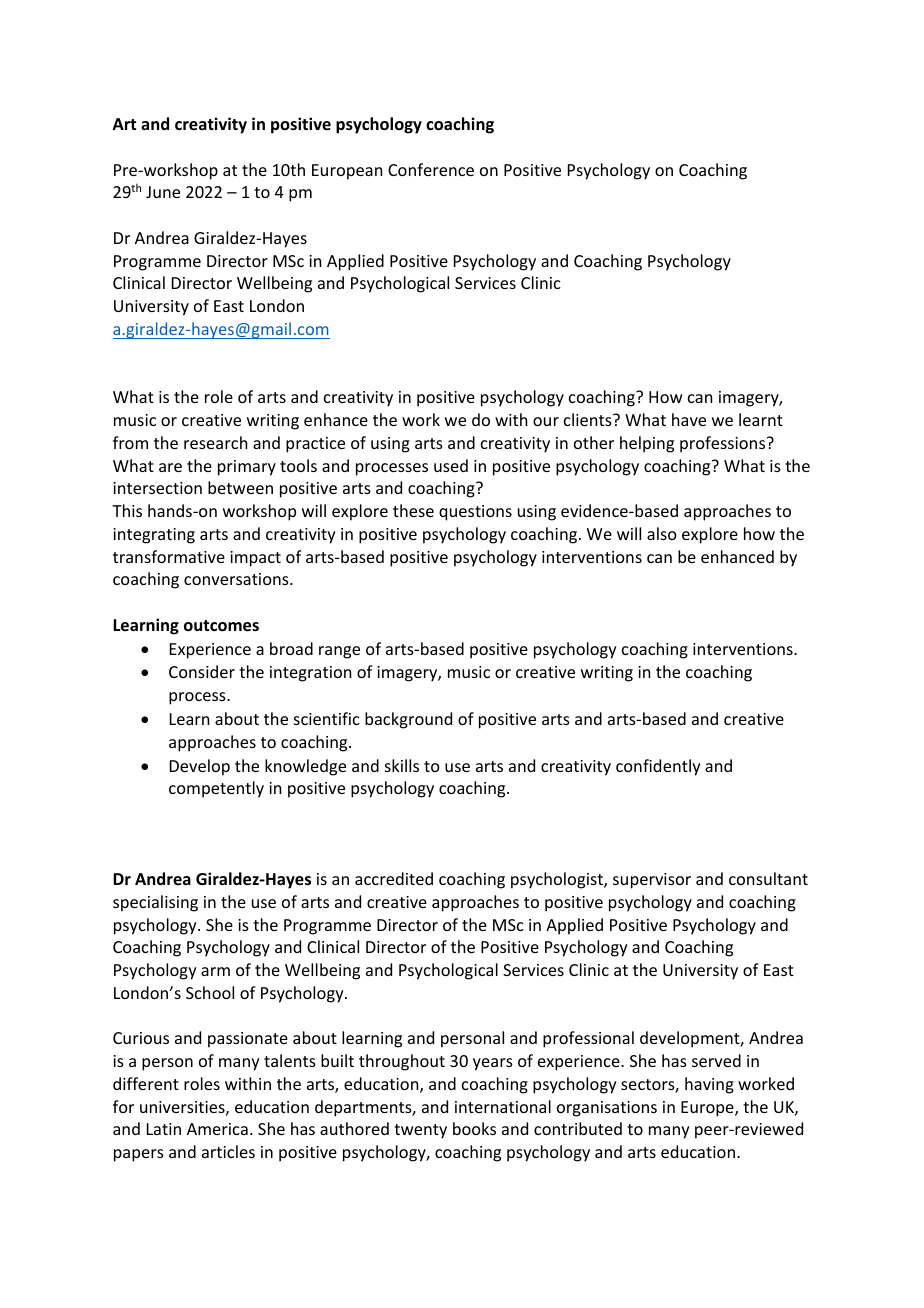 This page has height=1308, width=924. I want to click on confidently, so click(658, 767).
